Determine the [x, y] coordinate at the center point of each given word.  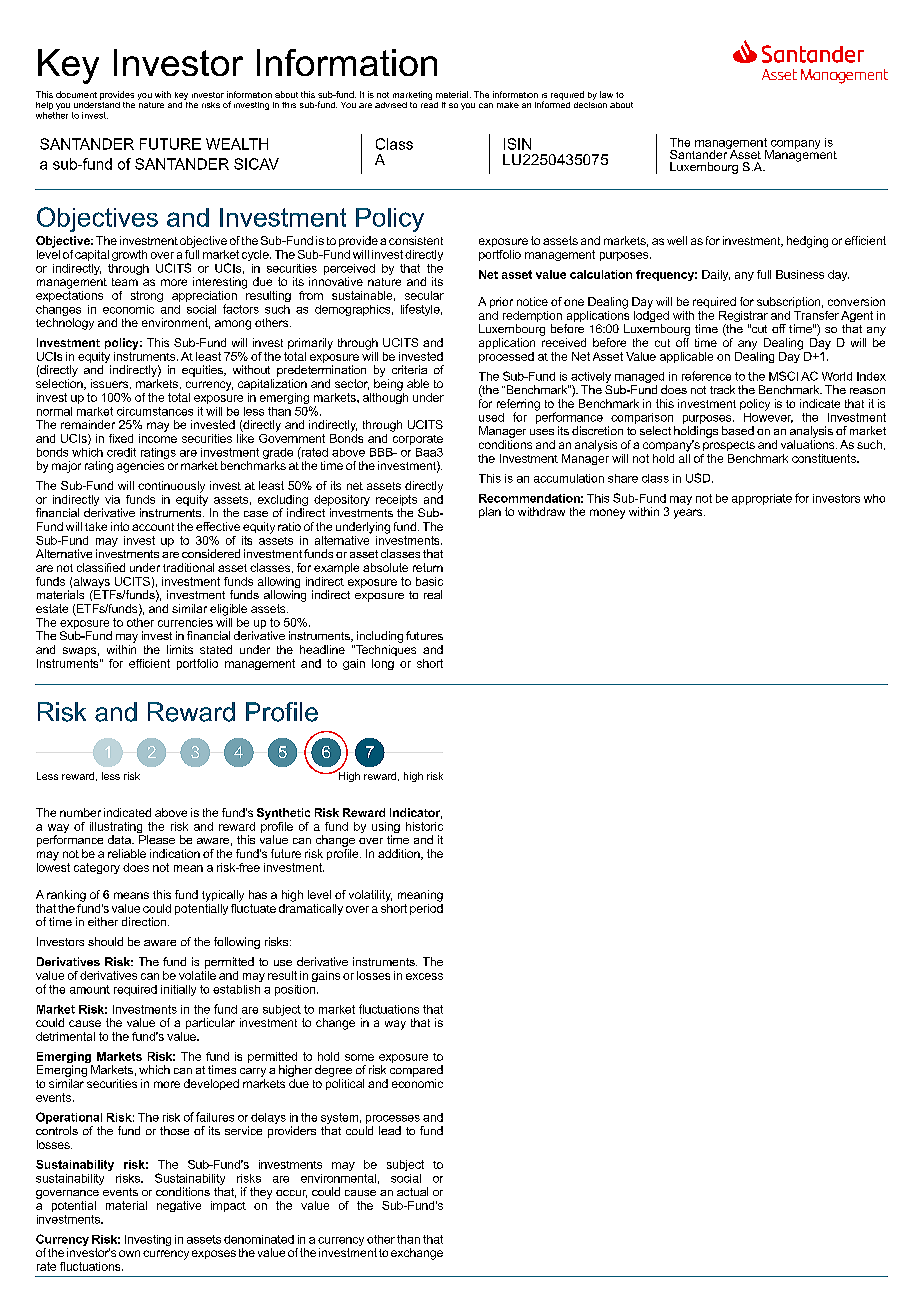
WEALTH [237, 144]
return [428, 567]
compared [416, 1071]
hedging [807, 242]
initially [178, 990]
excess [424, 976]
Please [157, 839]
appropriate [762, 499]
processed [506, 357]
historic [424, 826]
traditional [188, 567]
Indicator [416, 813]
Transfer [816, 315]
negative [179, 1206]
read [429, 103]
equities [203, 371]
